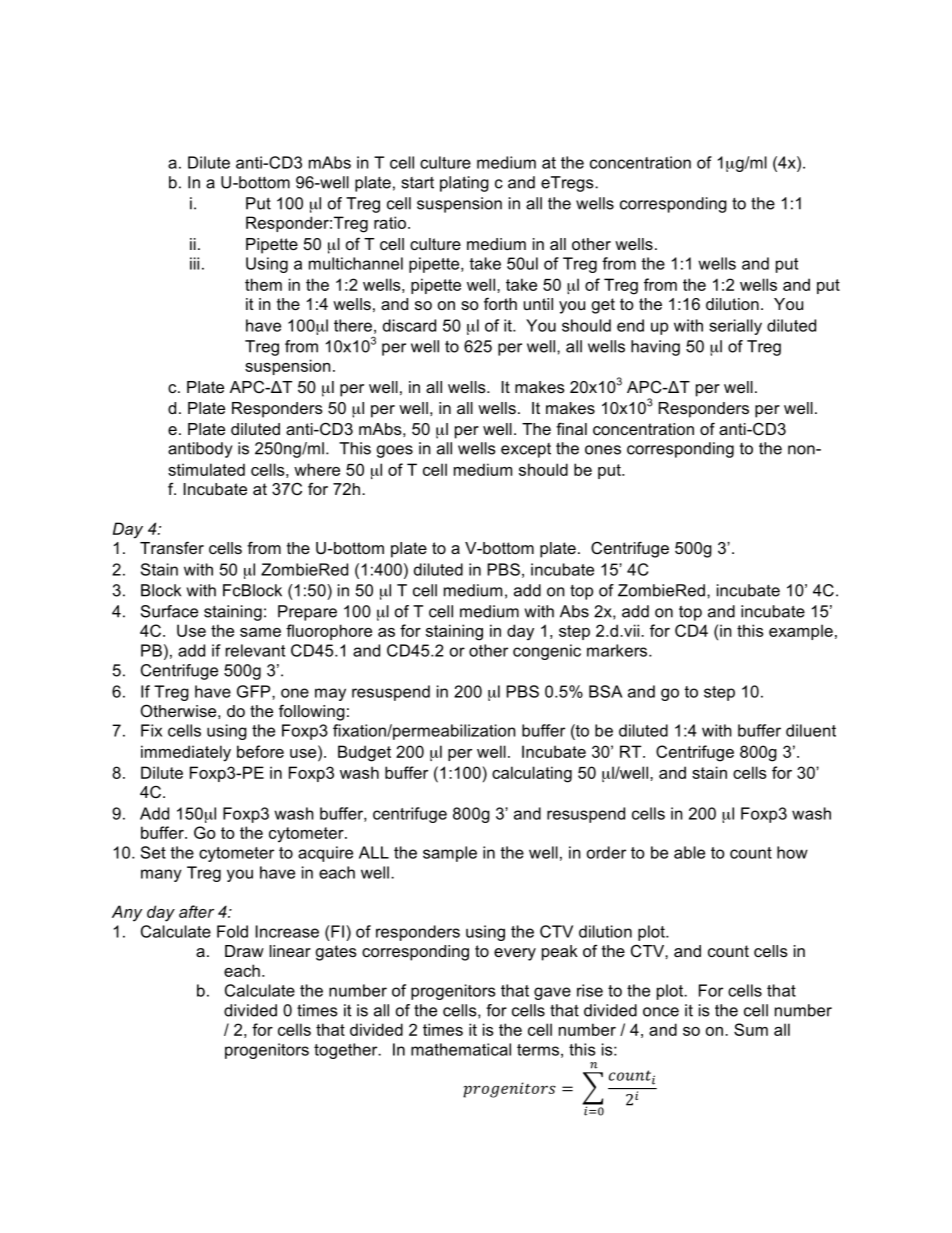 The width and height of the screenshot is (952, 1233). Describe the element at coordinates (735, 327) in the screenshot. I see `serially` at that location.
